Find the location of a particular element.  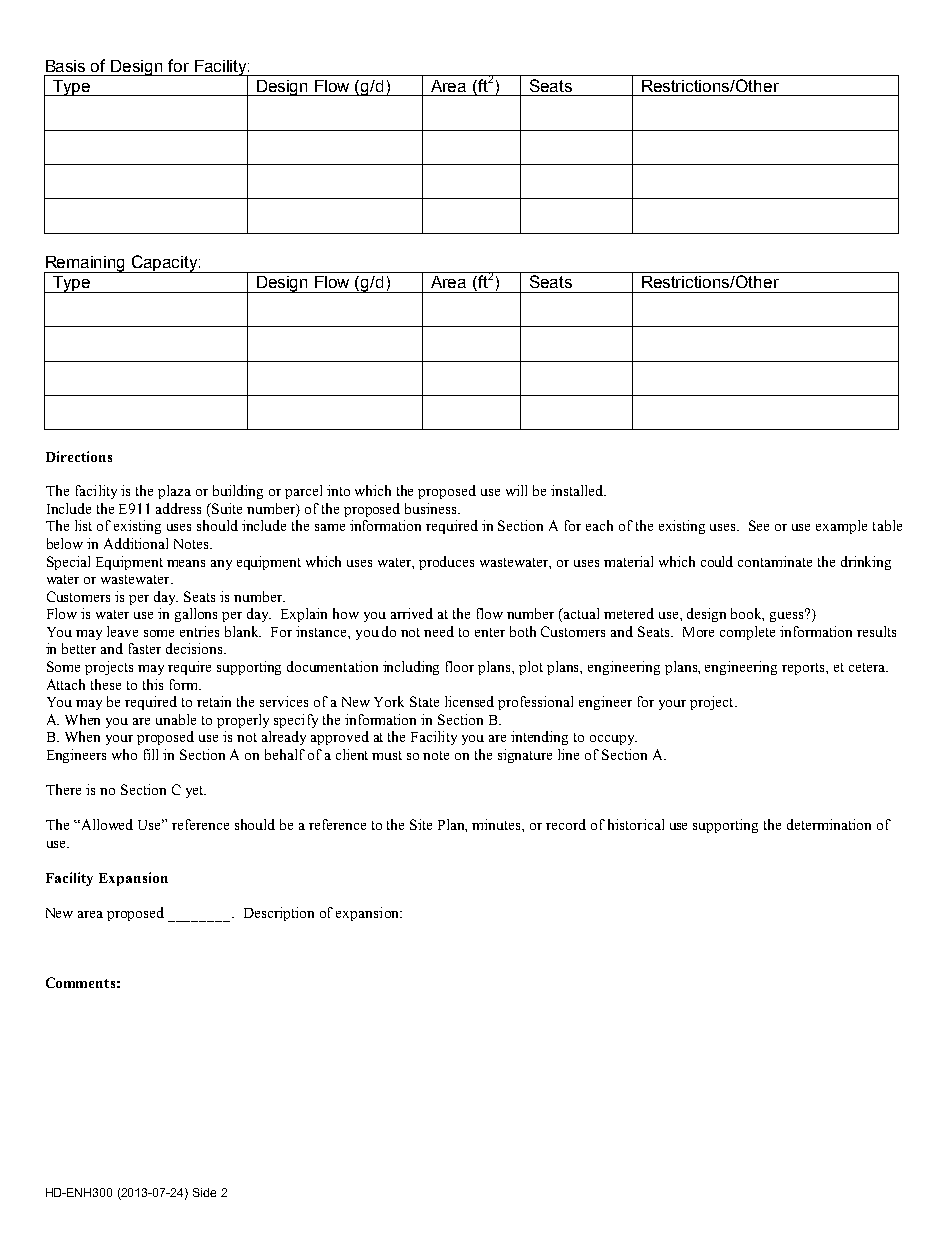

faster is located at coordinates (145, 648).
